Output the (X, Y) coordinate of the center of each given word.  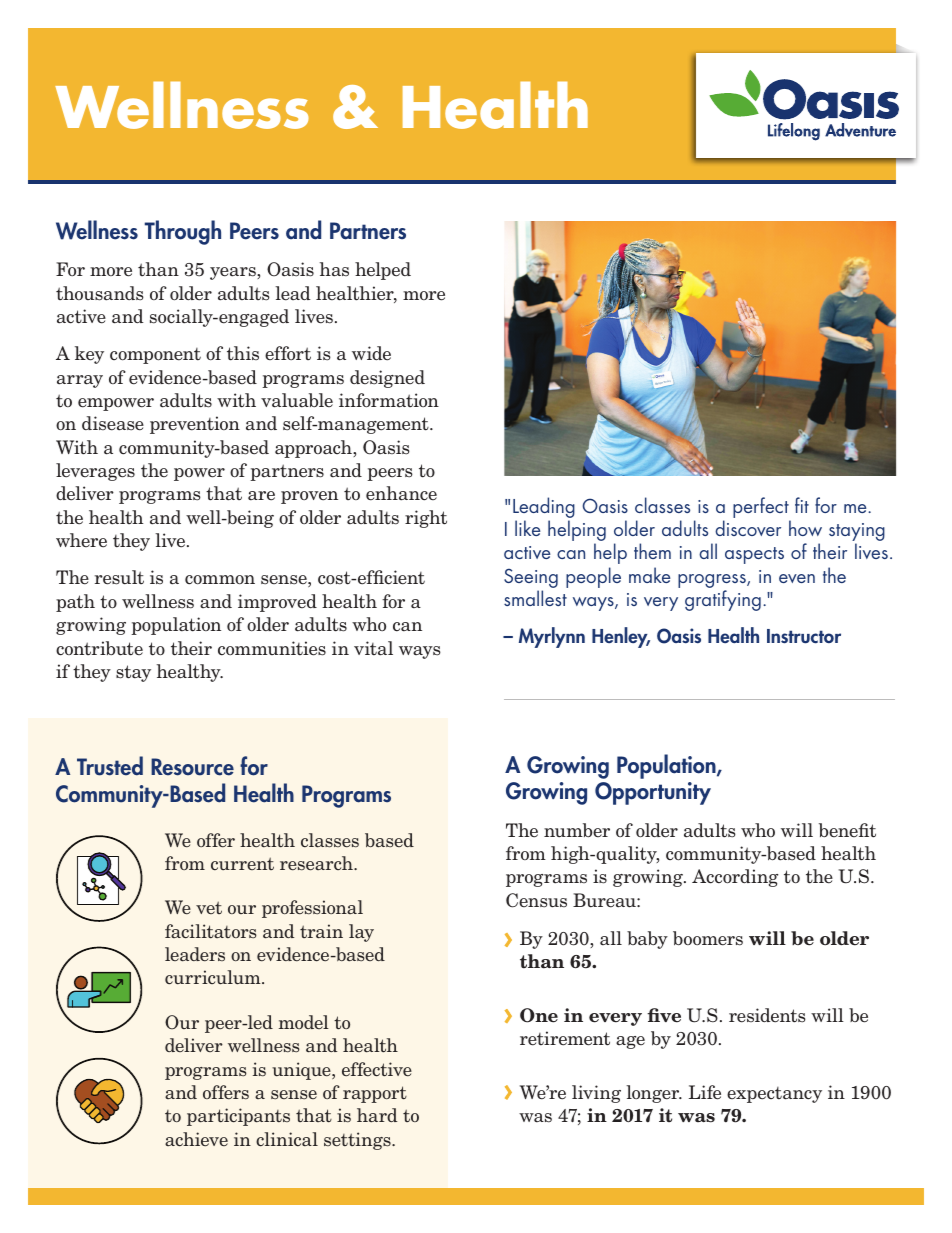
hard (377, 1115)
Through (183, 232)
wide (371, 353)
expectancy (774, 1095)
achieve (196, 1139)
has (334, 269)
